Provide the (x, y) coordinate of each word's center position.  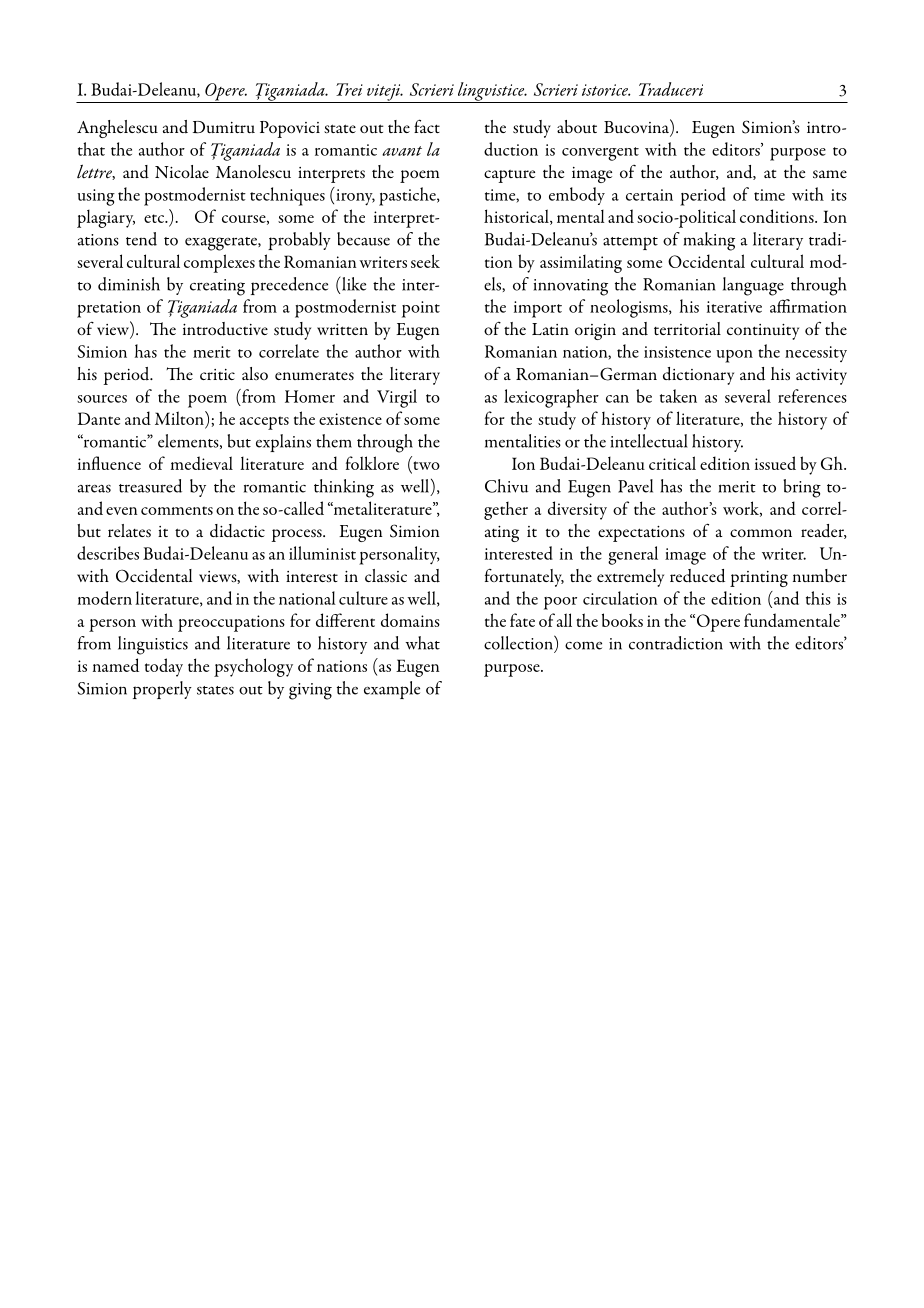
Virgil (397, 398)
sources (102, 399)
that (91, 149)
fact (427, 126)
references (812, 396)
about (577, 126)
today (164, 667)
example (392, 690)
